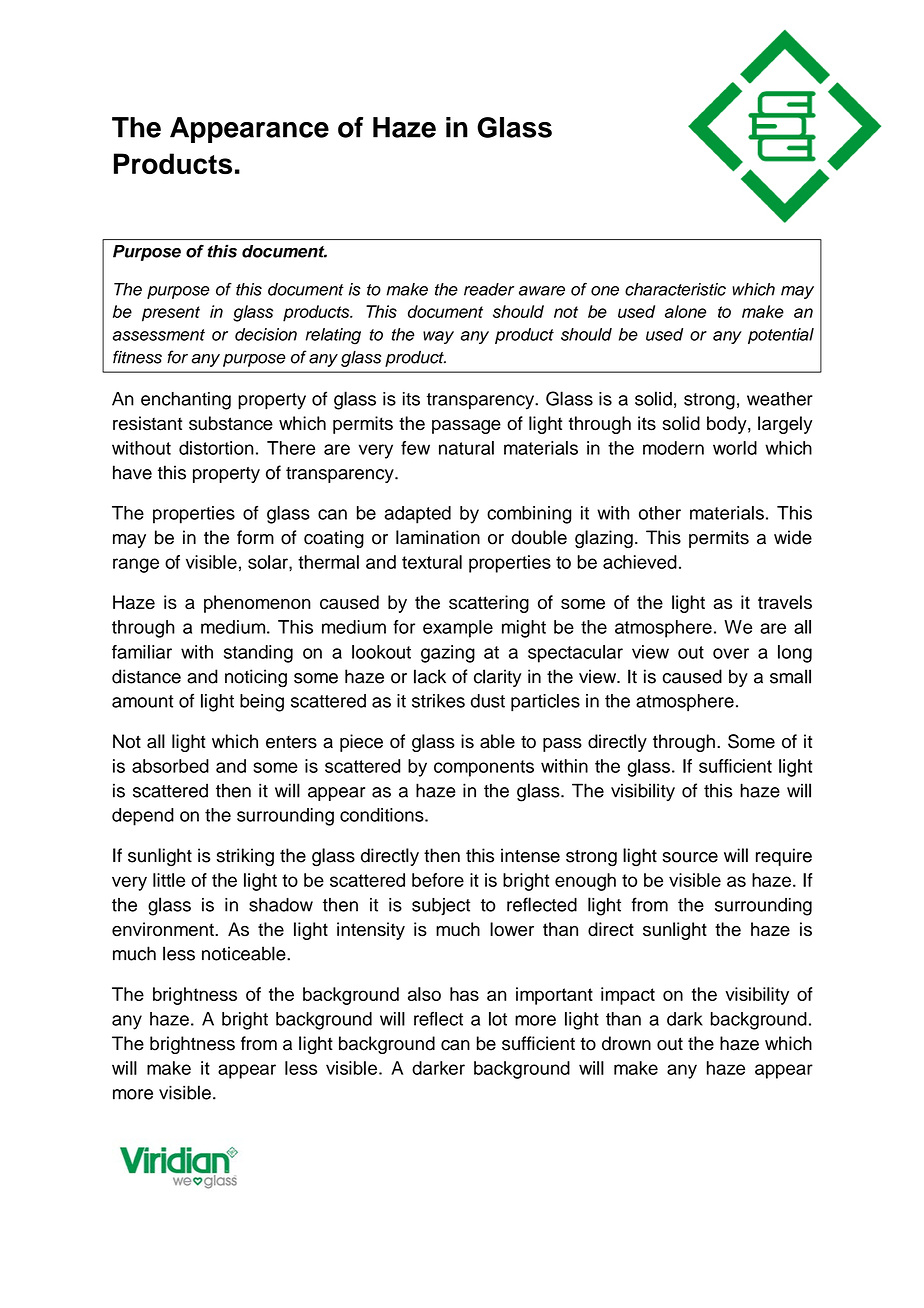 The width and height of the image is (924, 1308). What do you see at coordinates (216, 448) in the image?
I see `distortion` at bounding box center [216, 448].
